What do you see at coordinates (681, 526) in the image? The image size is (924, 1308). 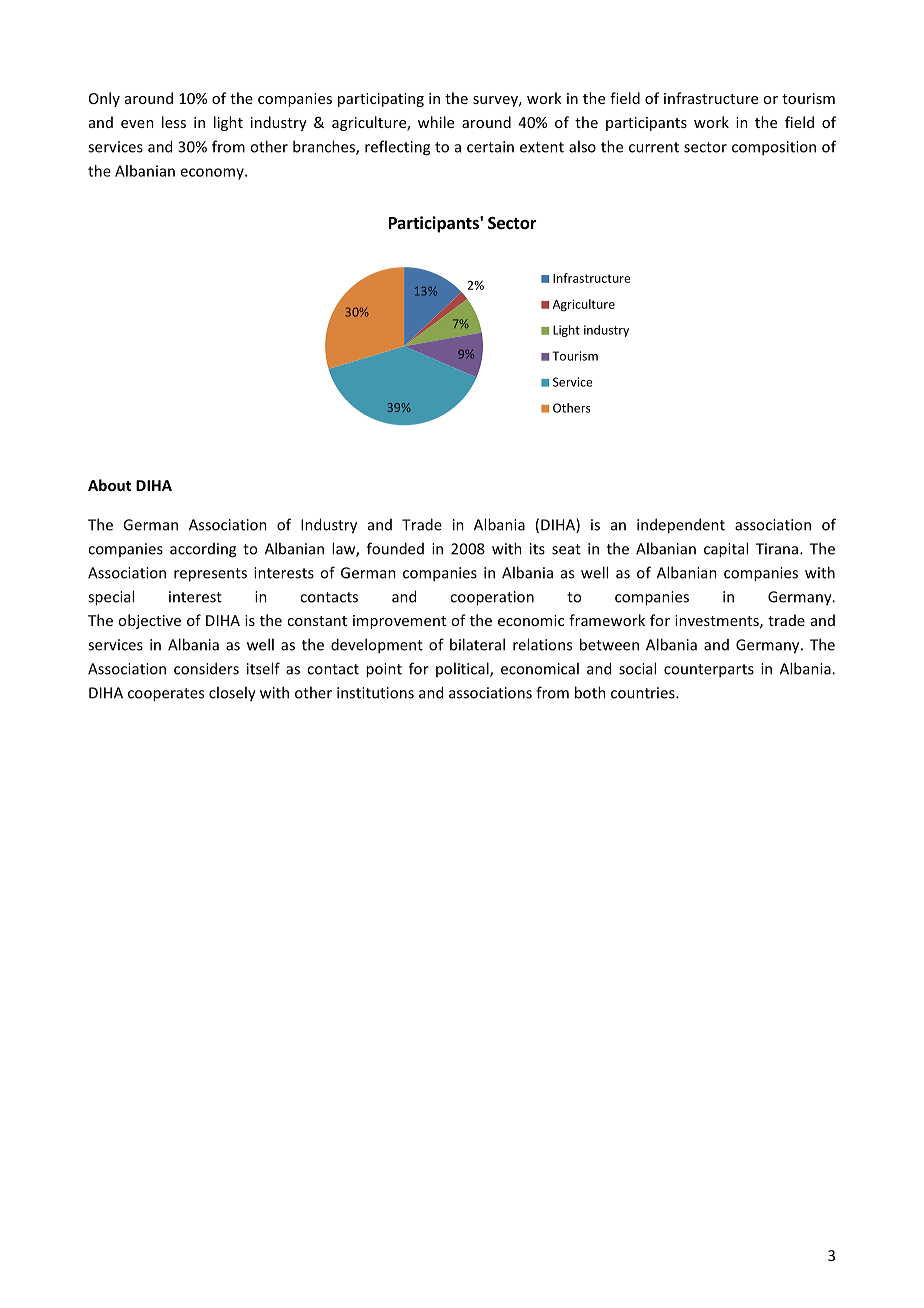 I see `independent` at bounding box center [681, 526].
